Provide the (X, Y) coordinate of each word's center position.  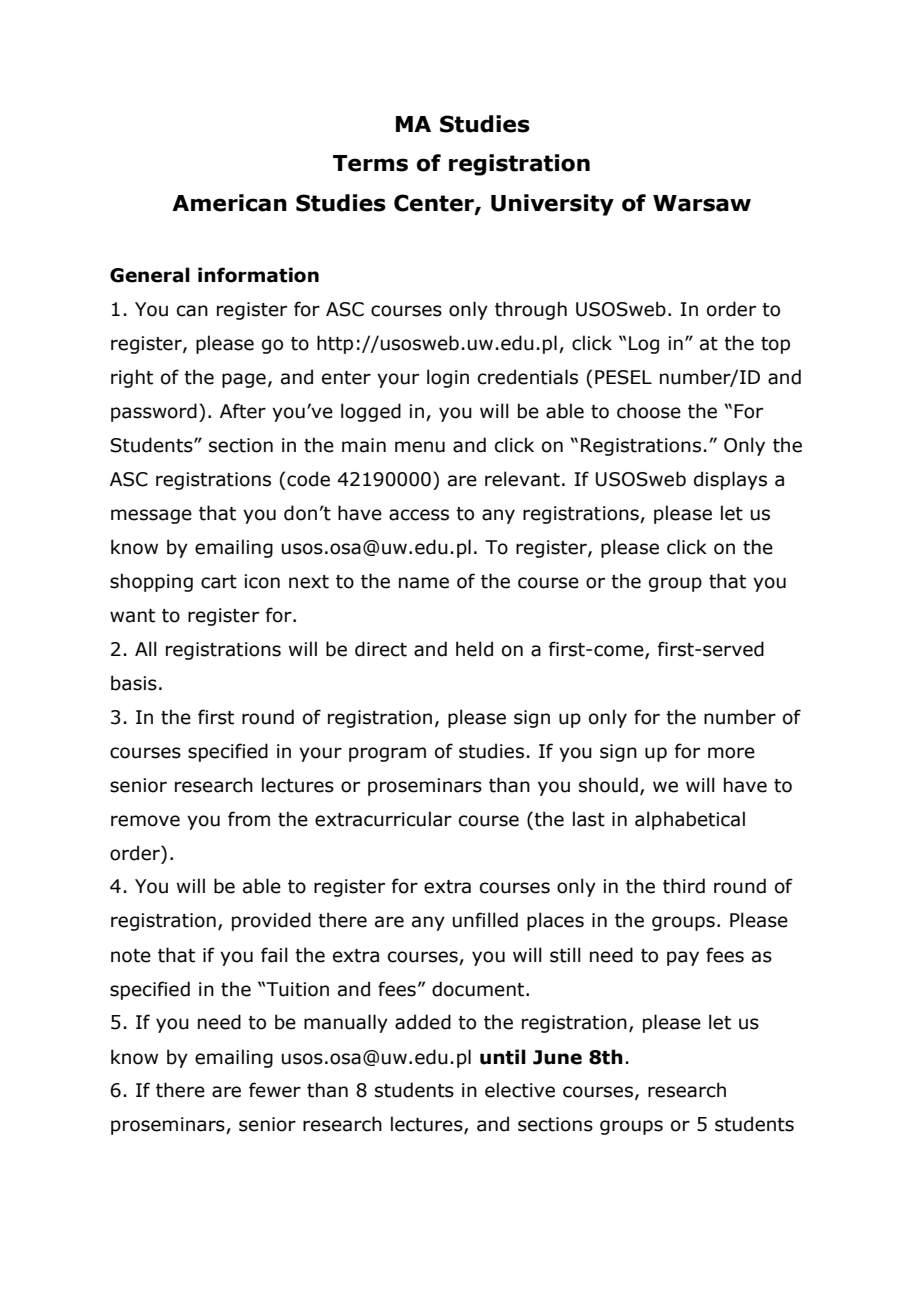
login (448, 378)
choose (649, 411)
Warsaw (702, 203)
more (731, 753)
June (557, 1057)
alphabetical (690, 820)
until (503, 1057)
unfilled (485, 920)
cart (219, 582)
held (474, 649)
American (229, 203)
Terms (370, 163)
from (249, 819)
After (243, 411)
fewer (275, 1090)
